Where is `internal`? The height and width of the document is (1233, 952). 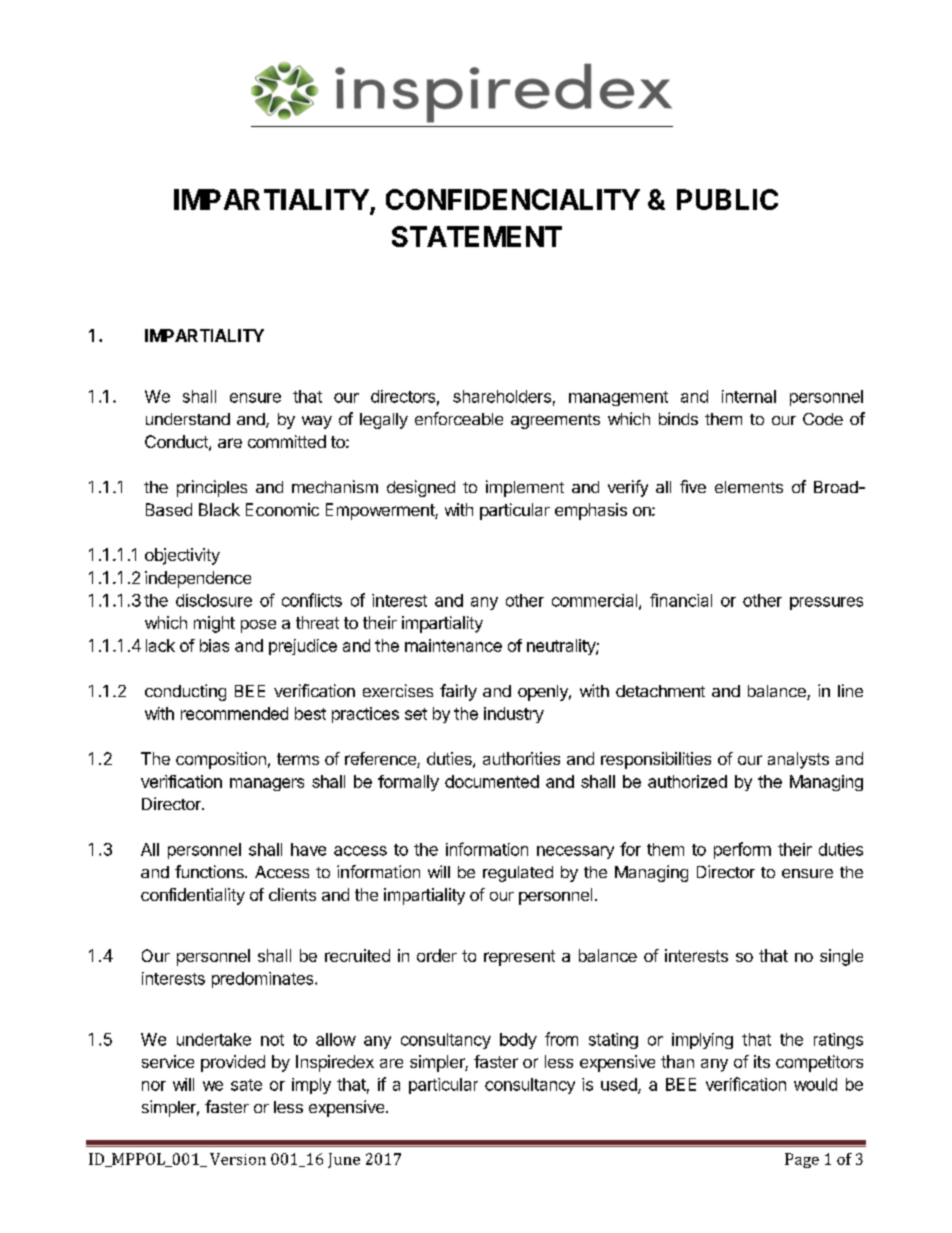 internal is located at coordinates (749, 396).
